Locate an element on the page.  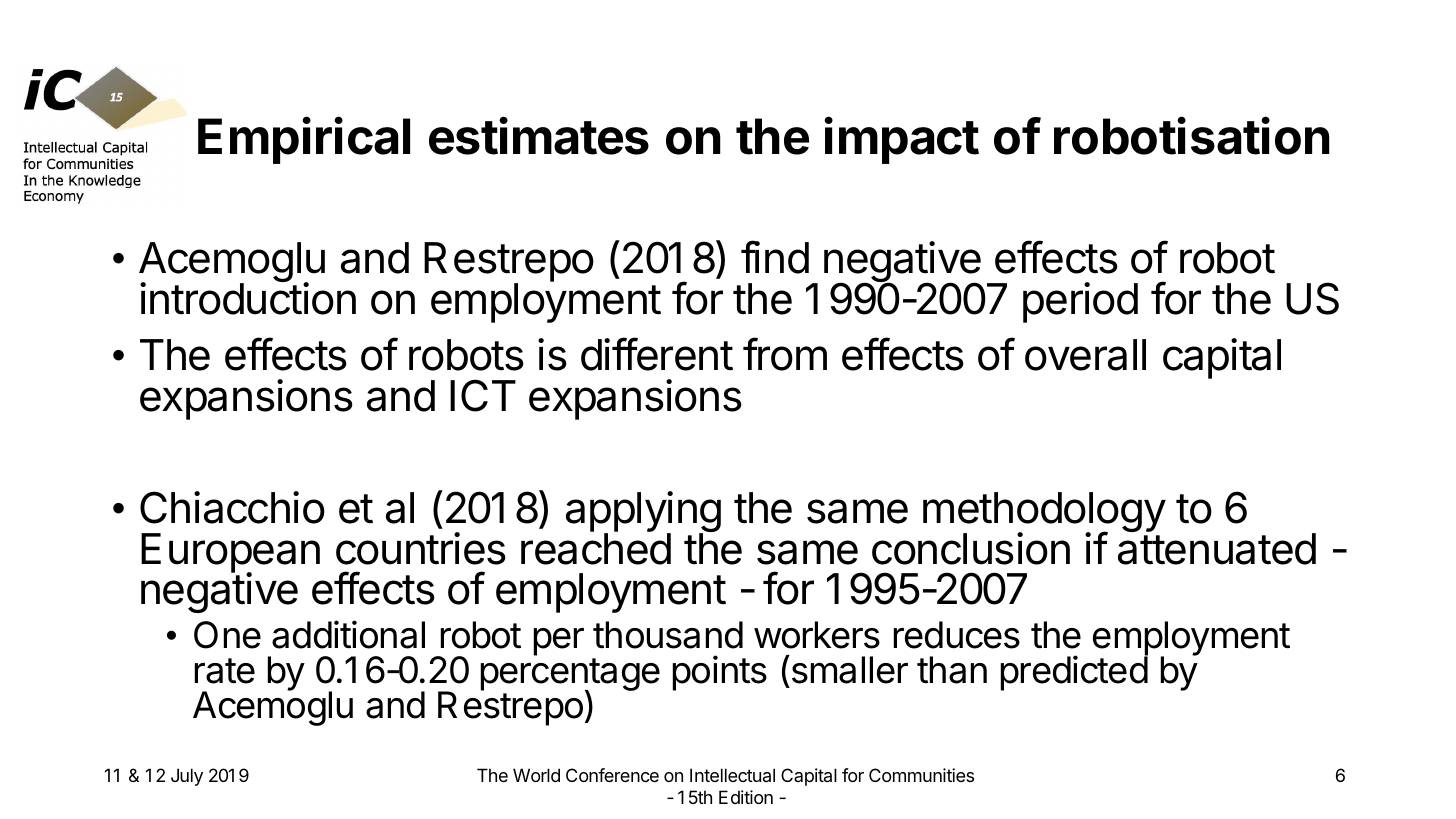
Empirical is located at coordinates (304, 140).
